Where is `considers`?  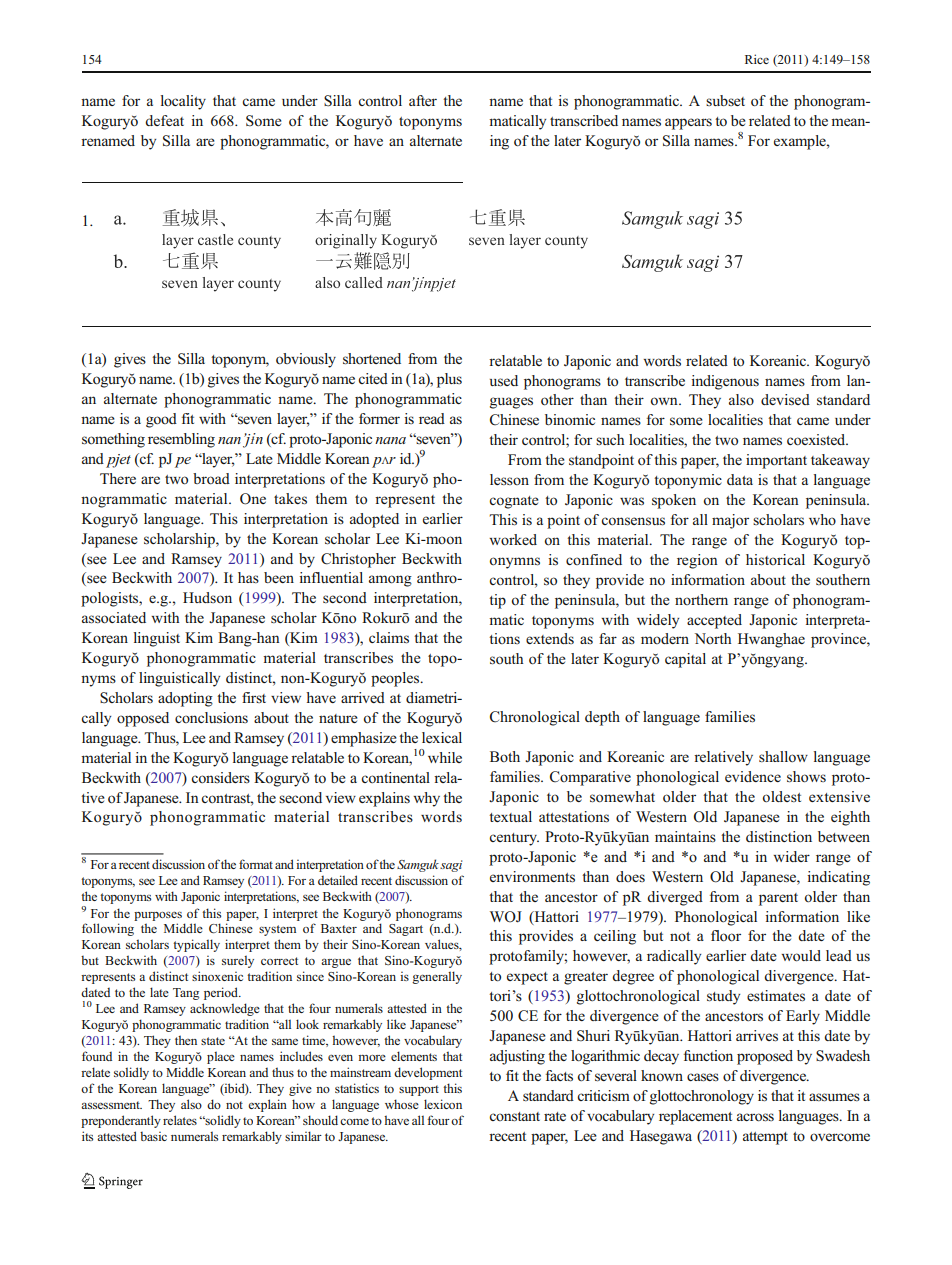
considers is located at coordinates (220, 777).
